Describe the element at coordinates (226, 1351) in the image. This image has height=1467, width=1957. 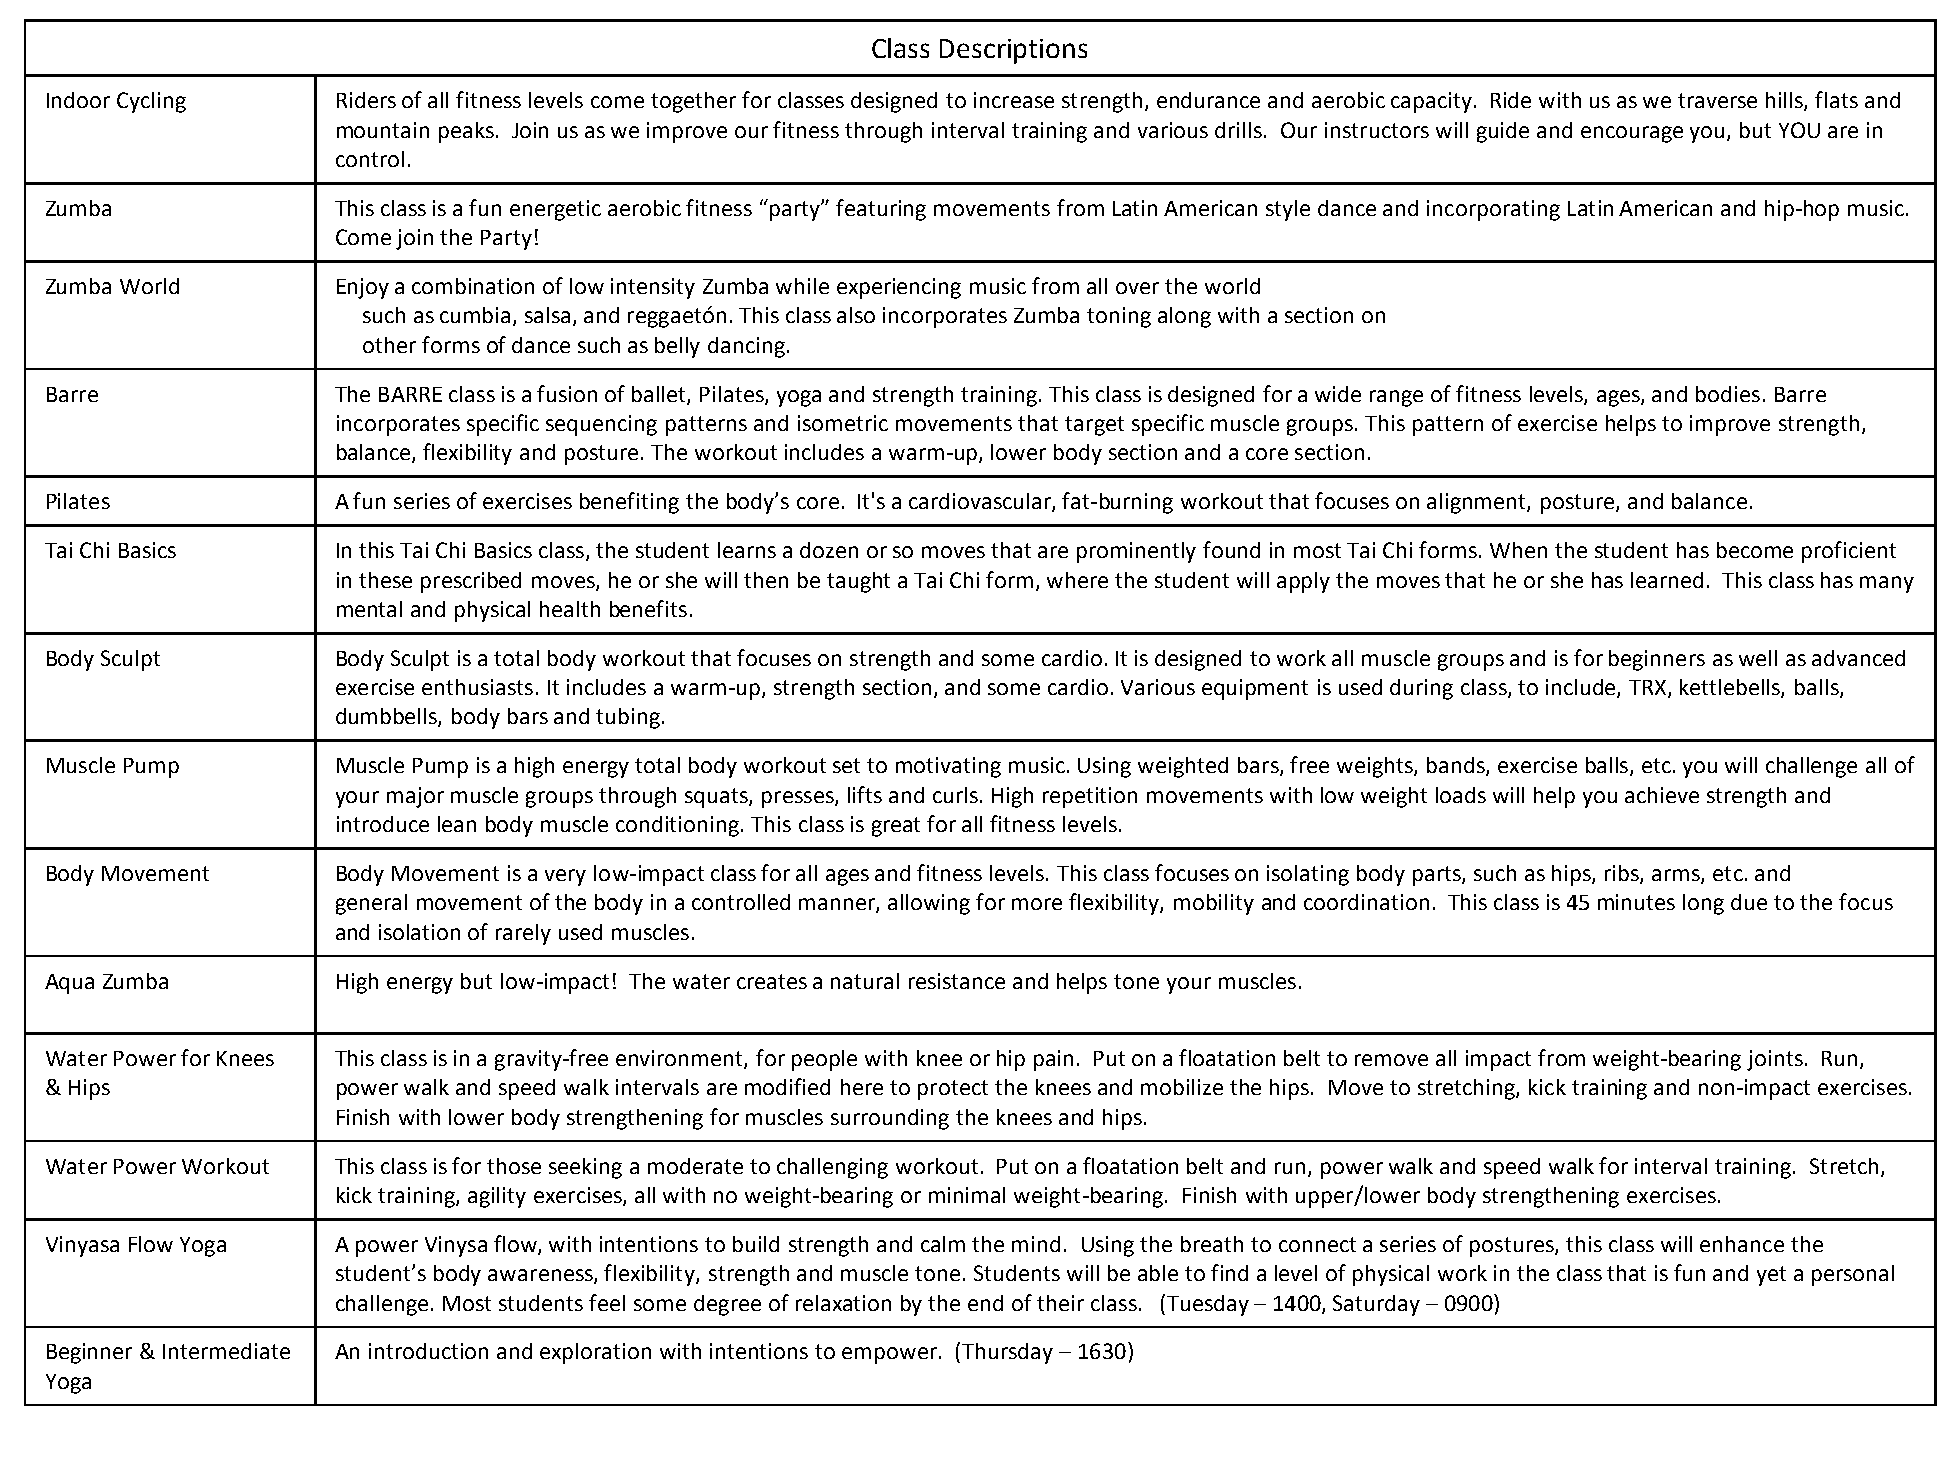
I see `Intermediate` at that location.
